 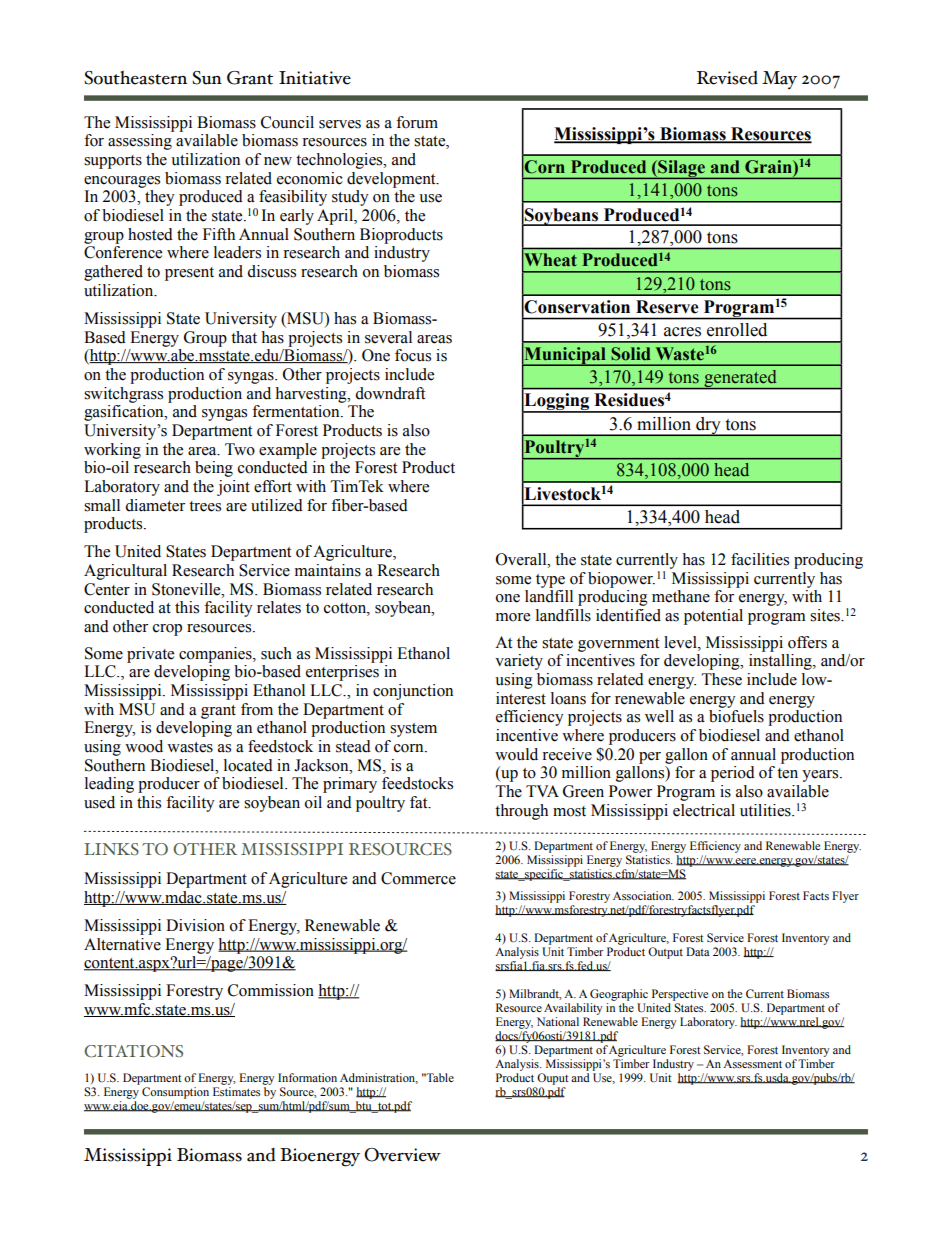 What do you see at coordinates (752, 1063) in the screenshot?
I see `Assessment` at bounding box center [752, 1063].
